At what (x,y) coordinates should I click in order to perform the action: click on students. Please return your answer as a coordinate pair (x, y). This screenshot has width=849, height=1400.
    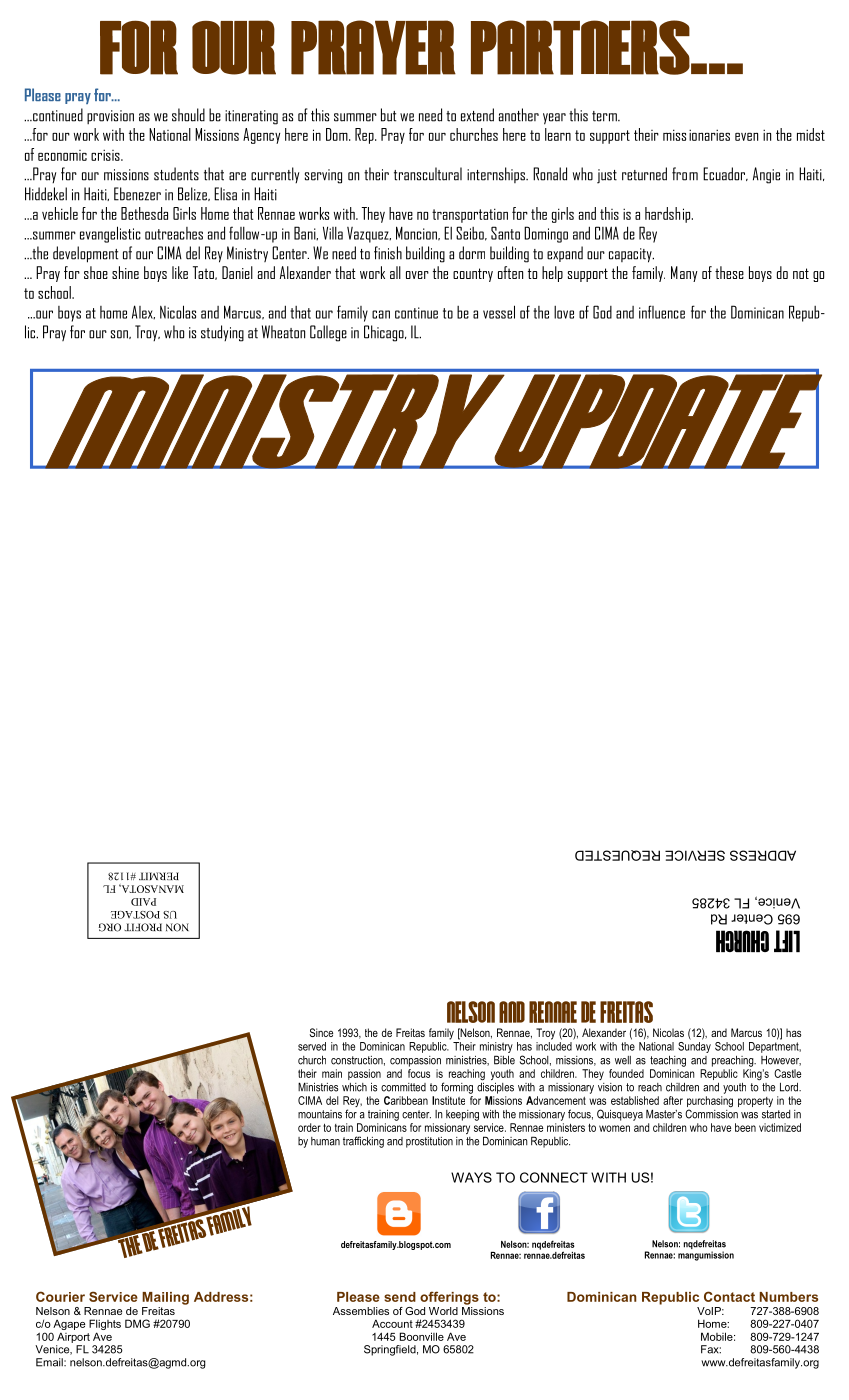
    Looking at the image, I should click on (176, 174).
